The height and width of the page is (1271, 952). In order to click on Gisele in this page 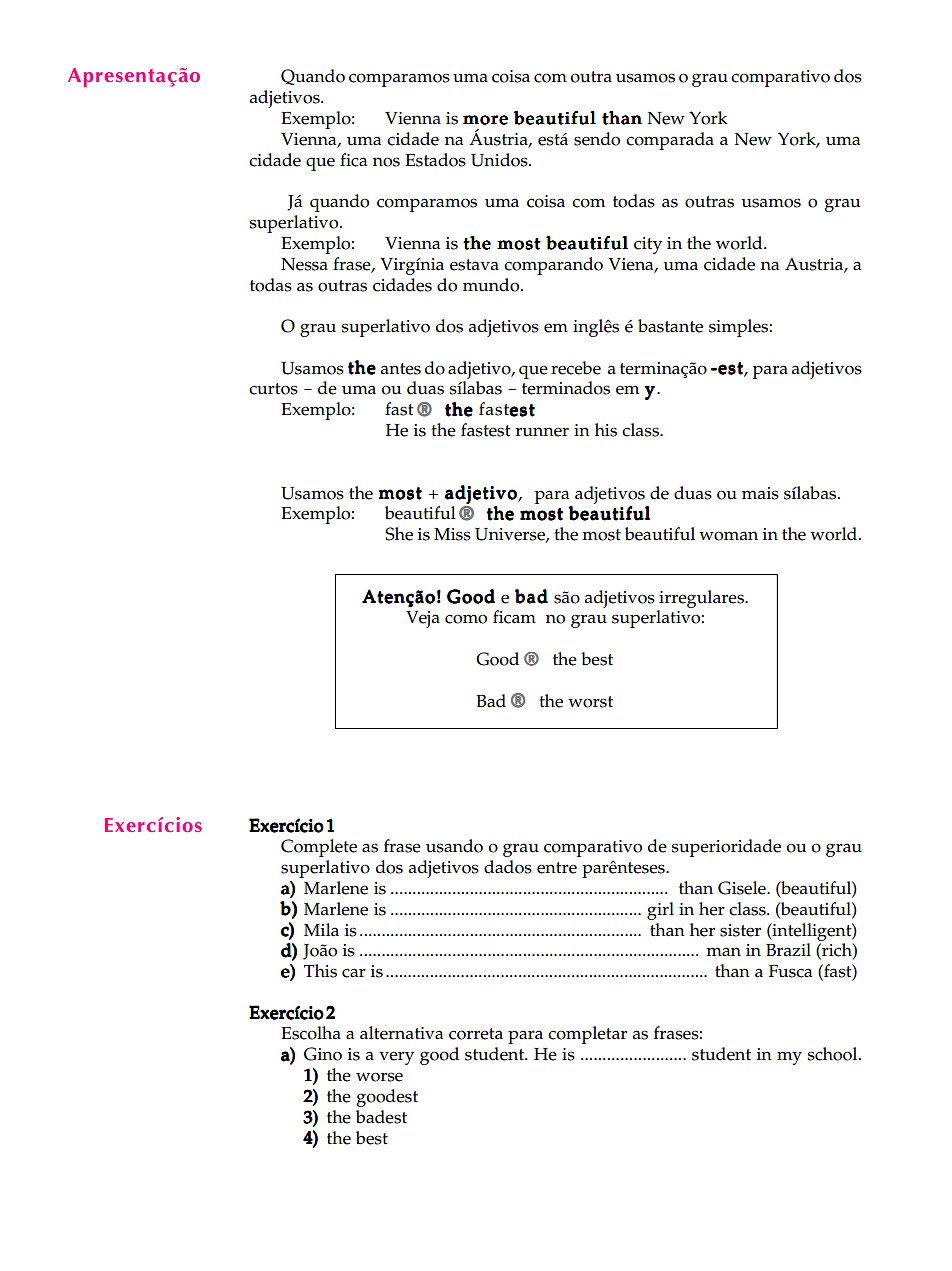, I will do `click(743, 888)`.
